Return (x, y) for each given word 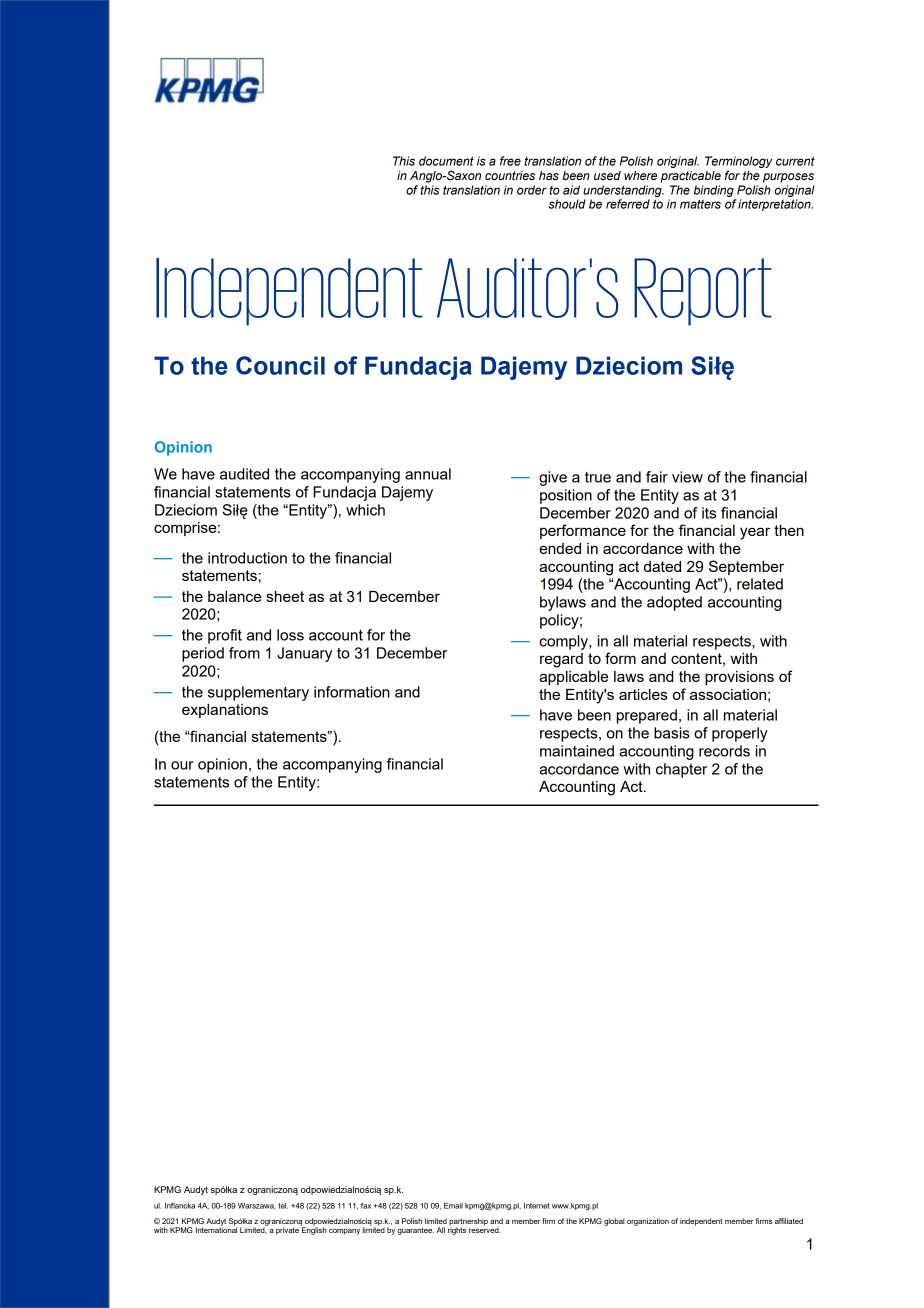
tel (283, 1206)
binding (714, 191)
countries (510, 175)
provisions (739, 678)
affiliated (789, 1221)
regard (561, 660)
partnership (468, 1223)
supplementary (258, 693)
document (446, 161)
